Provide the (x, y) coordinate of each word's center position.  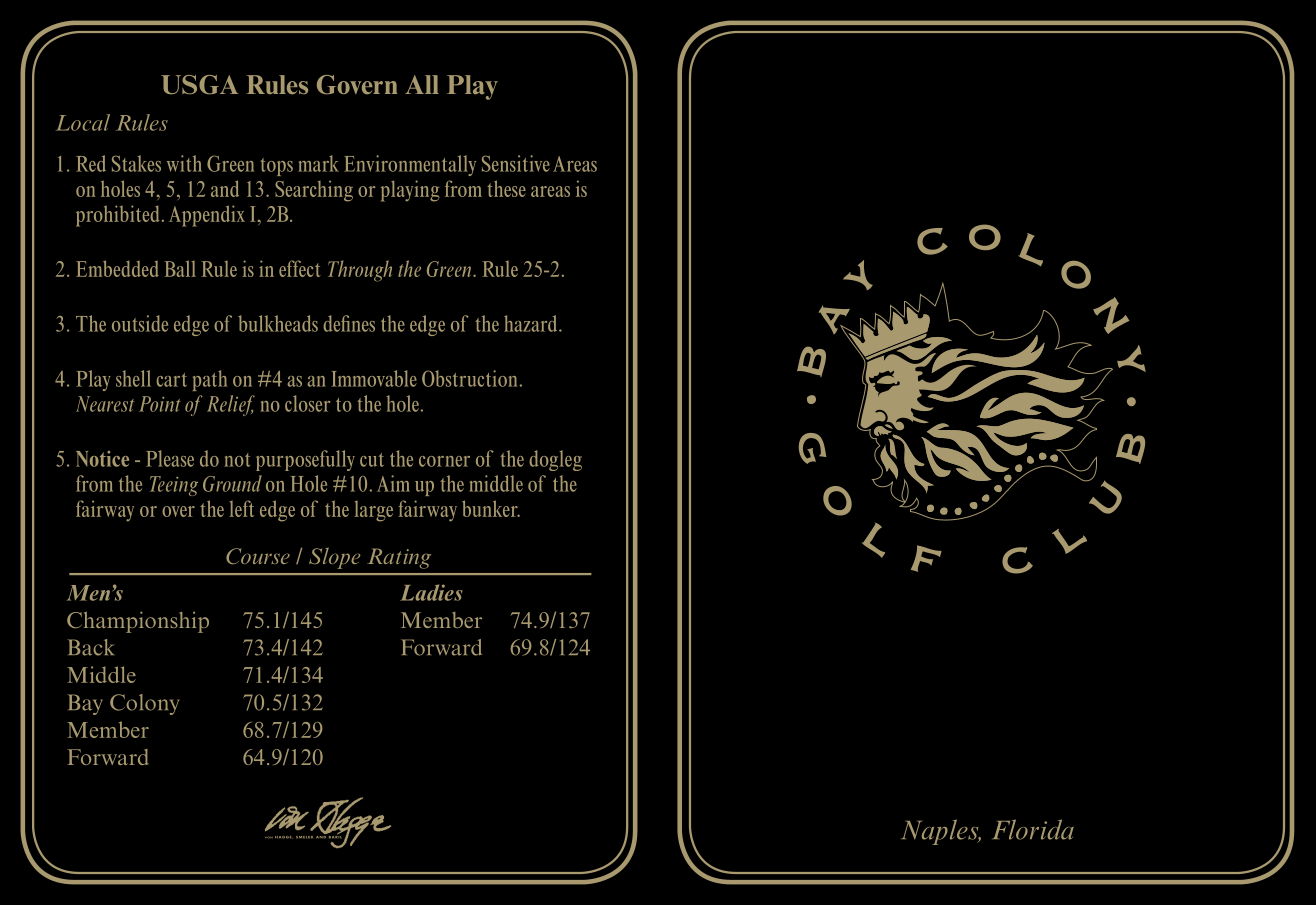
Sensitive (516, 163)
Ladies (431, 592)
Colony (144, 704)
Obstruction (469, 378)
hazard (532, 323)
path (210, 380)
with (184, 163)
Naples (941, 832)
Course (258, 556)
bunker (491, 508)
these (506, 188)
